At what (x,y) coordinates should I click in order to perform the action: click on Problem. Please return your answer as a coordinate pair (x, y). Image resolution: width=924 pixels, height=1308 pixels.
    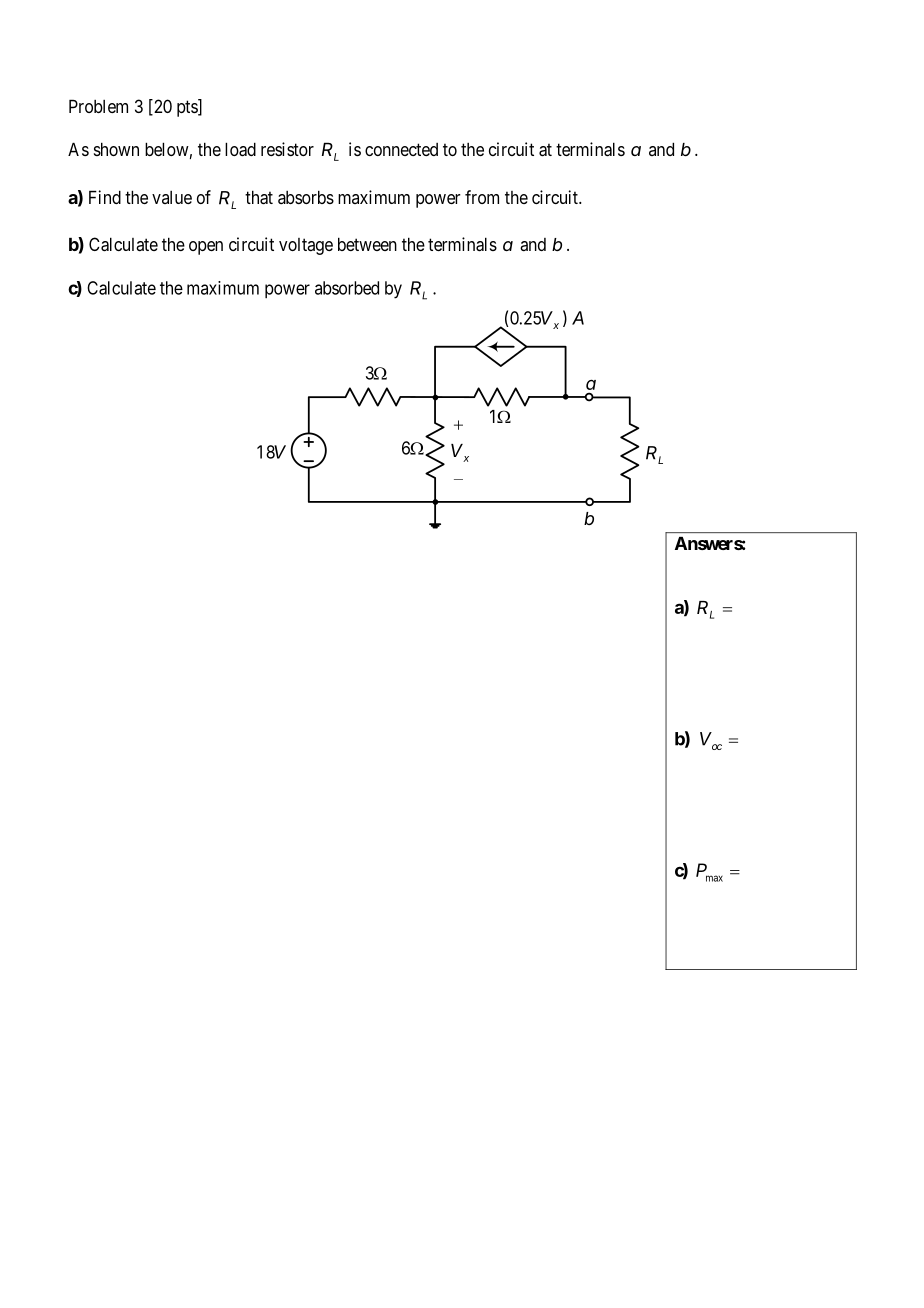
    Looking at the image, I should click on (98, 106).
